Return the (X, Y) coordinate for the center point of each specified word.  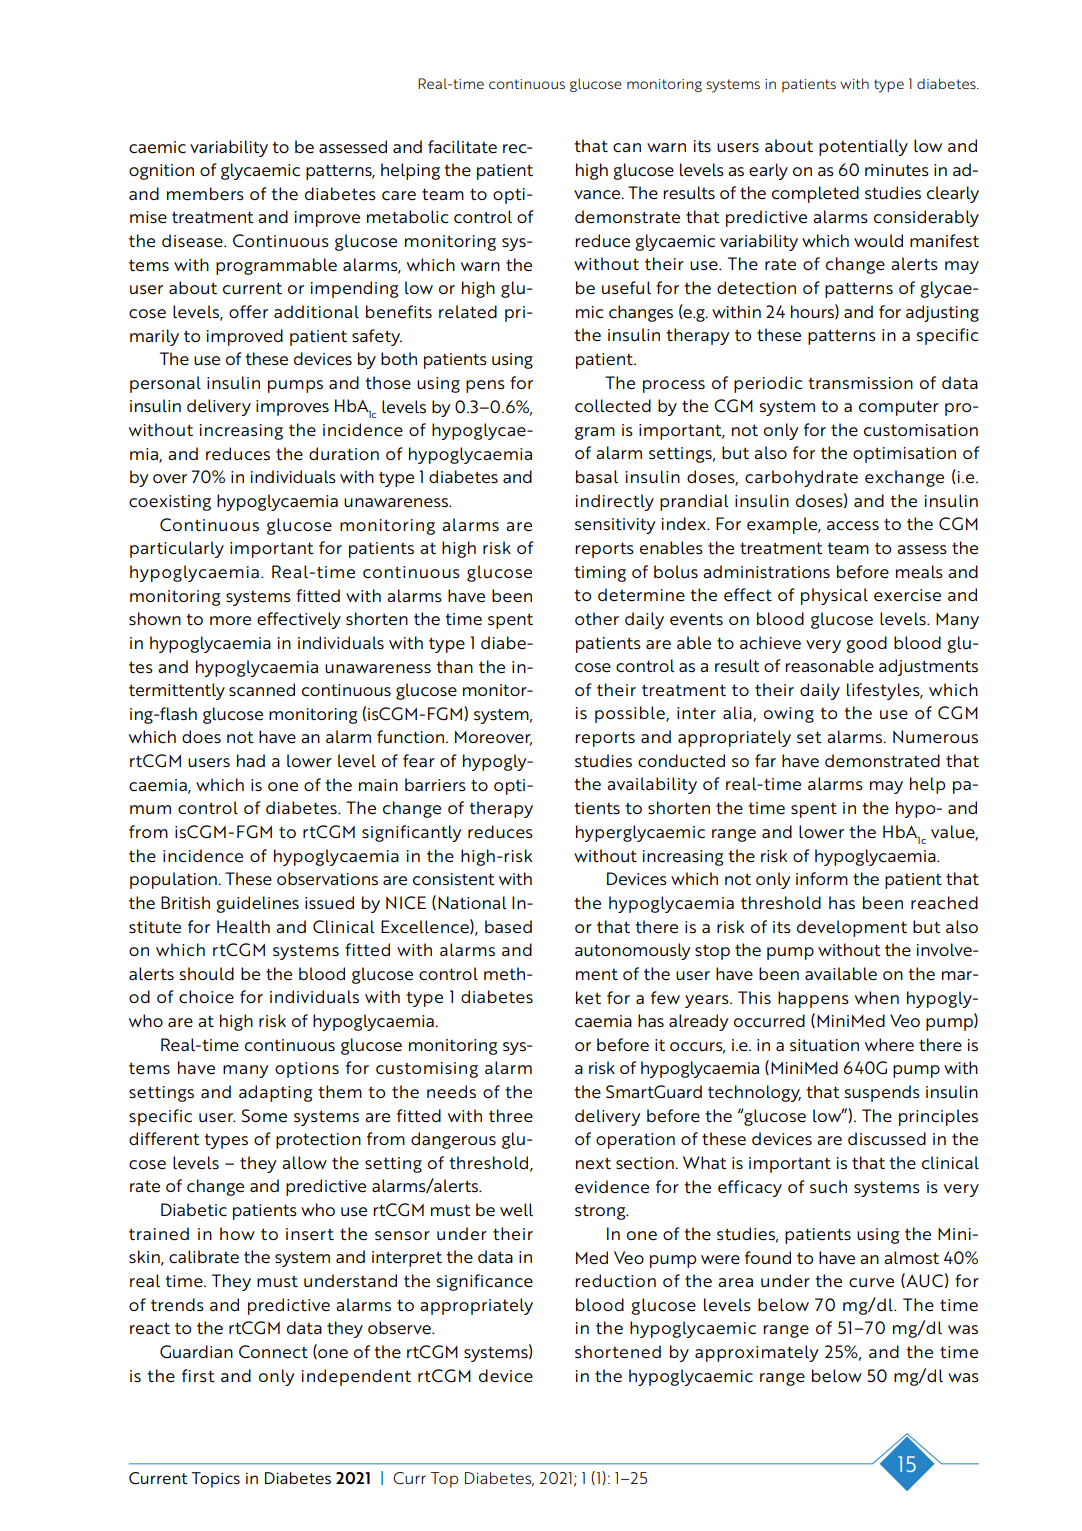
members (205, 194)
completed (815, 194)
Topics (216, 1480)
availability (652, 785)
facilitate (462, 147)
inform (822, 878)
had (251, 760)
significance (484, 1282)
